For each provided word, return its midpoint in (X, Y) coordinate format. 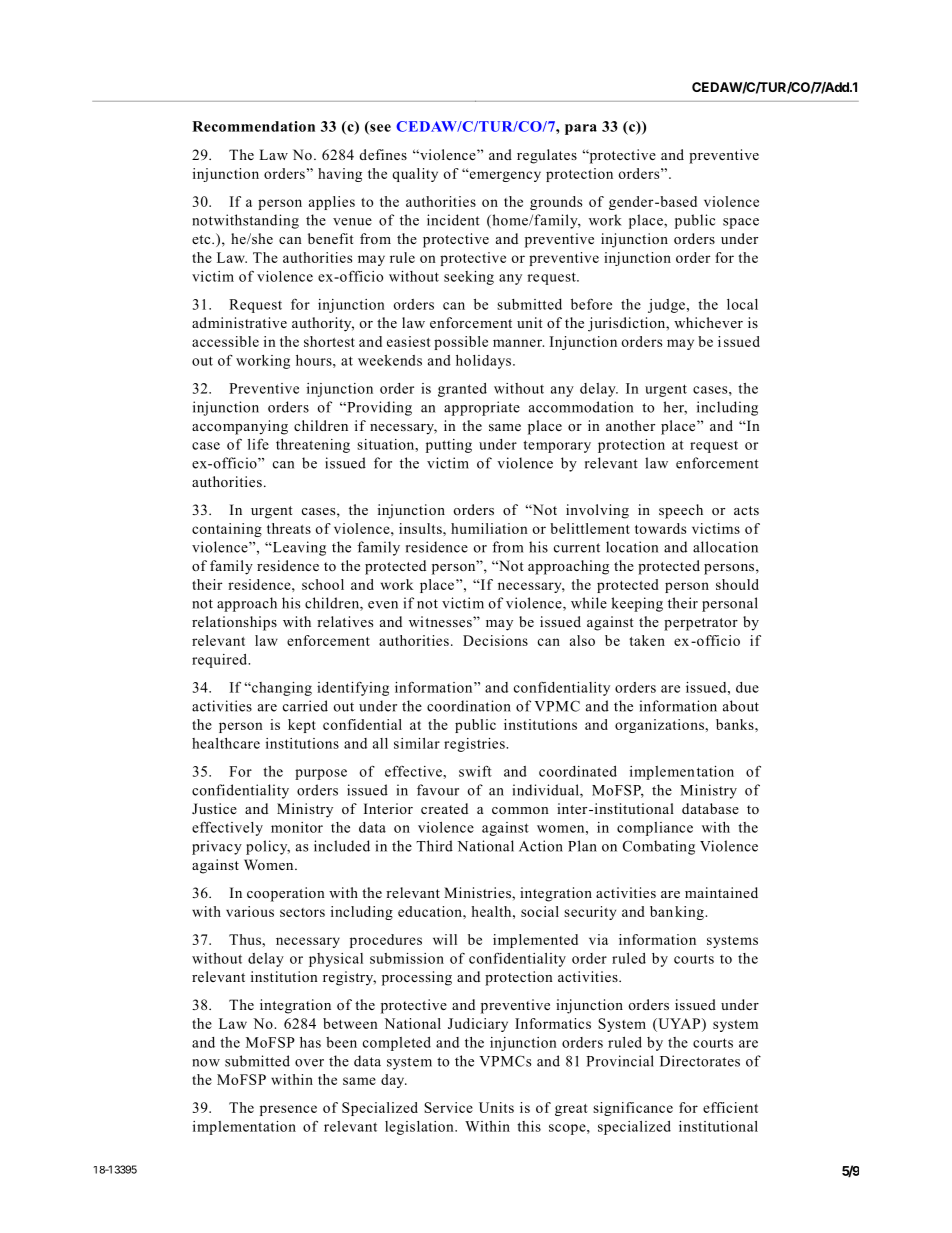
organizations (660, 726)
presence (288, 1110)
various (250, 911)
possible (461, 343)
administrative (239, 322)
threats (289, 528)
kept (302, 726)
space (741, 223)
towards (660, 528)
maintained (721, 892)
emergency (504, 176)
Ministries (478, 892)
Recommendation (253, 126)
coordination (469, 706)
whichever (708, 322)
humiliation (489, 528)
